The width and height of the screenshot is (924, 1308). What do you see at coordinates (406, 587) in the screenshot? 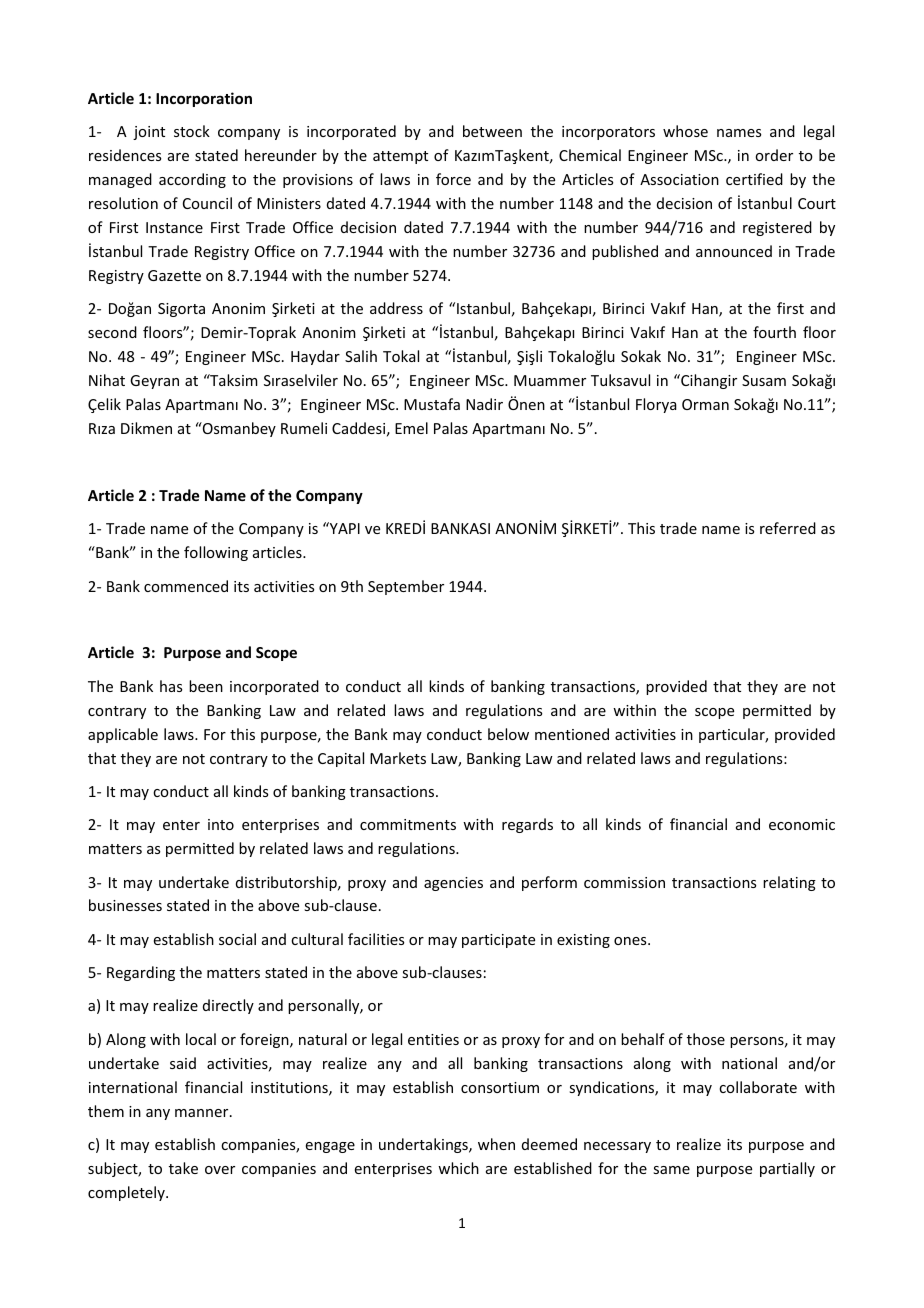
I see `September` at bounding box center [406, 587].
